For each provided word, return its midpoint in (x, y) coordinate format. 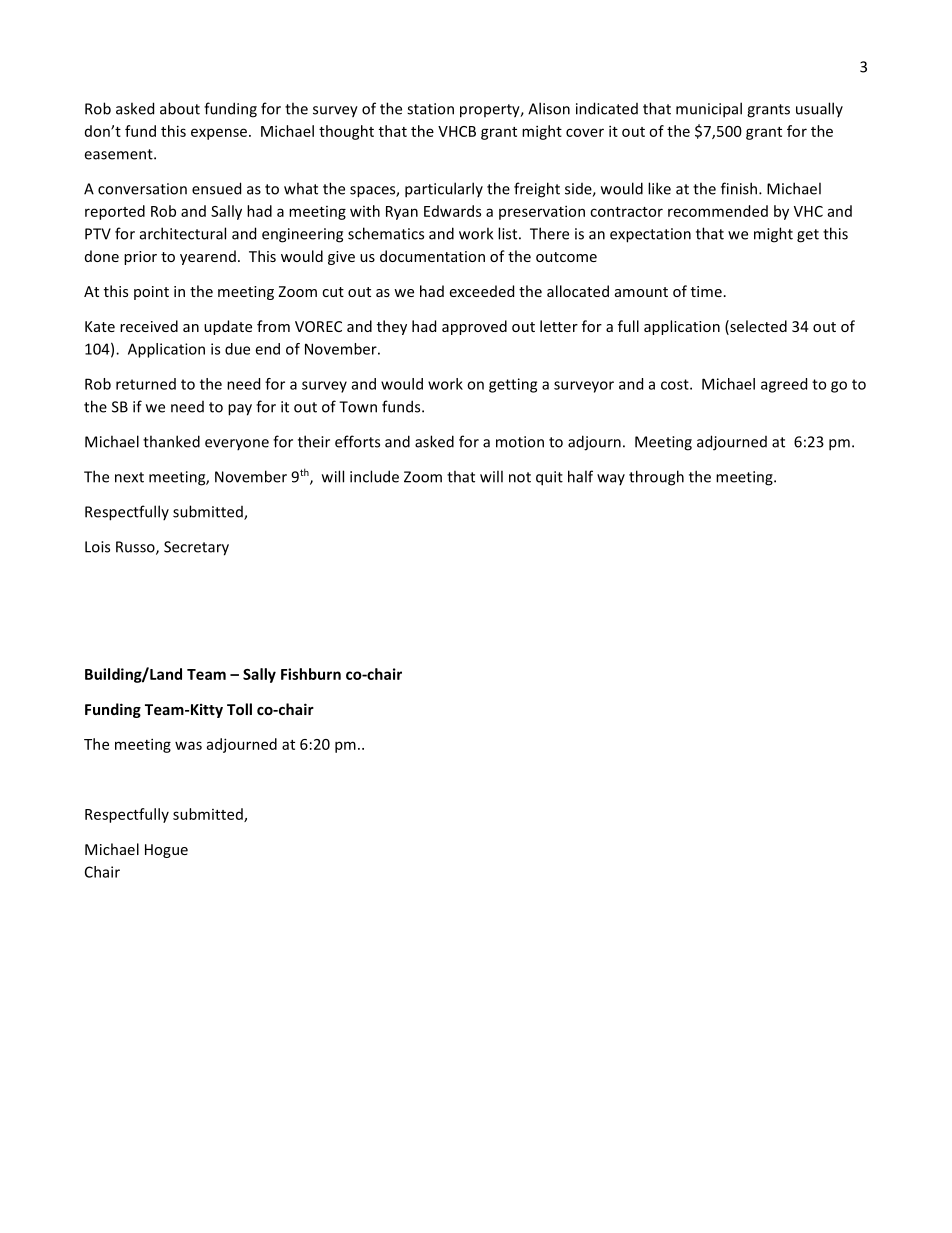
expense (219, 134)
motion (520, 442)
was (188, 745)
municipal (709, 110)
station (430, 109)
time (706, 291)
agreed (784, 385)
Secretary (196, 548)
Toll (239, 709)
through (656, 478)
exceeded (482, 291)
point (151, 293)
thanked (171, 441)
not (520, 477)
